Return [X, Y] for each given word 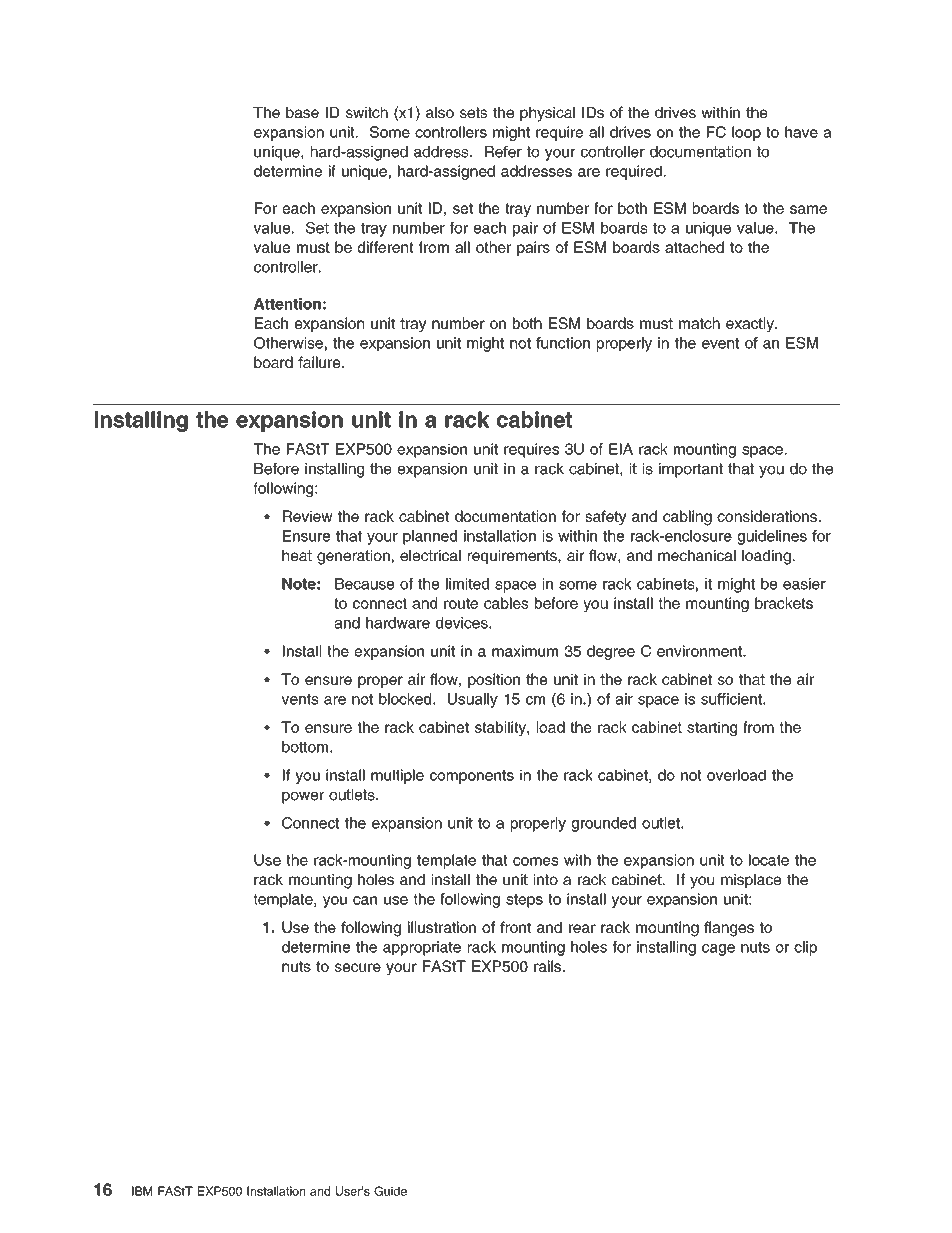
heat [297, 555]
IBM [142, 1191]
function [563, 343]
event [720, 343]
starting [712, 728]
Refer [503, 152]
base [302, 112]
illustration [442, 927]
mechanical [697, 555]
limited [467, 584]
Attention [287, 304]
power [303, 797]
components [472, 777]
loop [746, 133]
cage [718, 950]
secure [358, 967]
